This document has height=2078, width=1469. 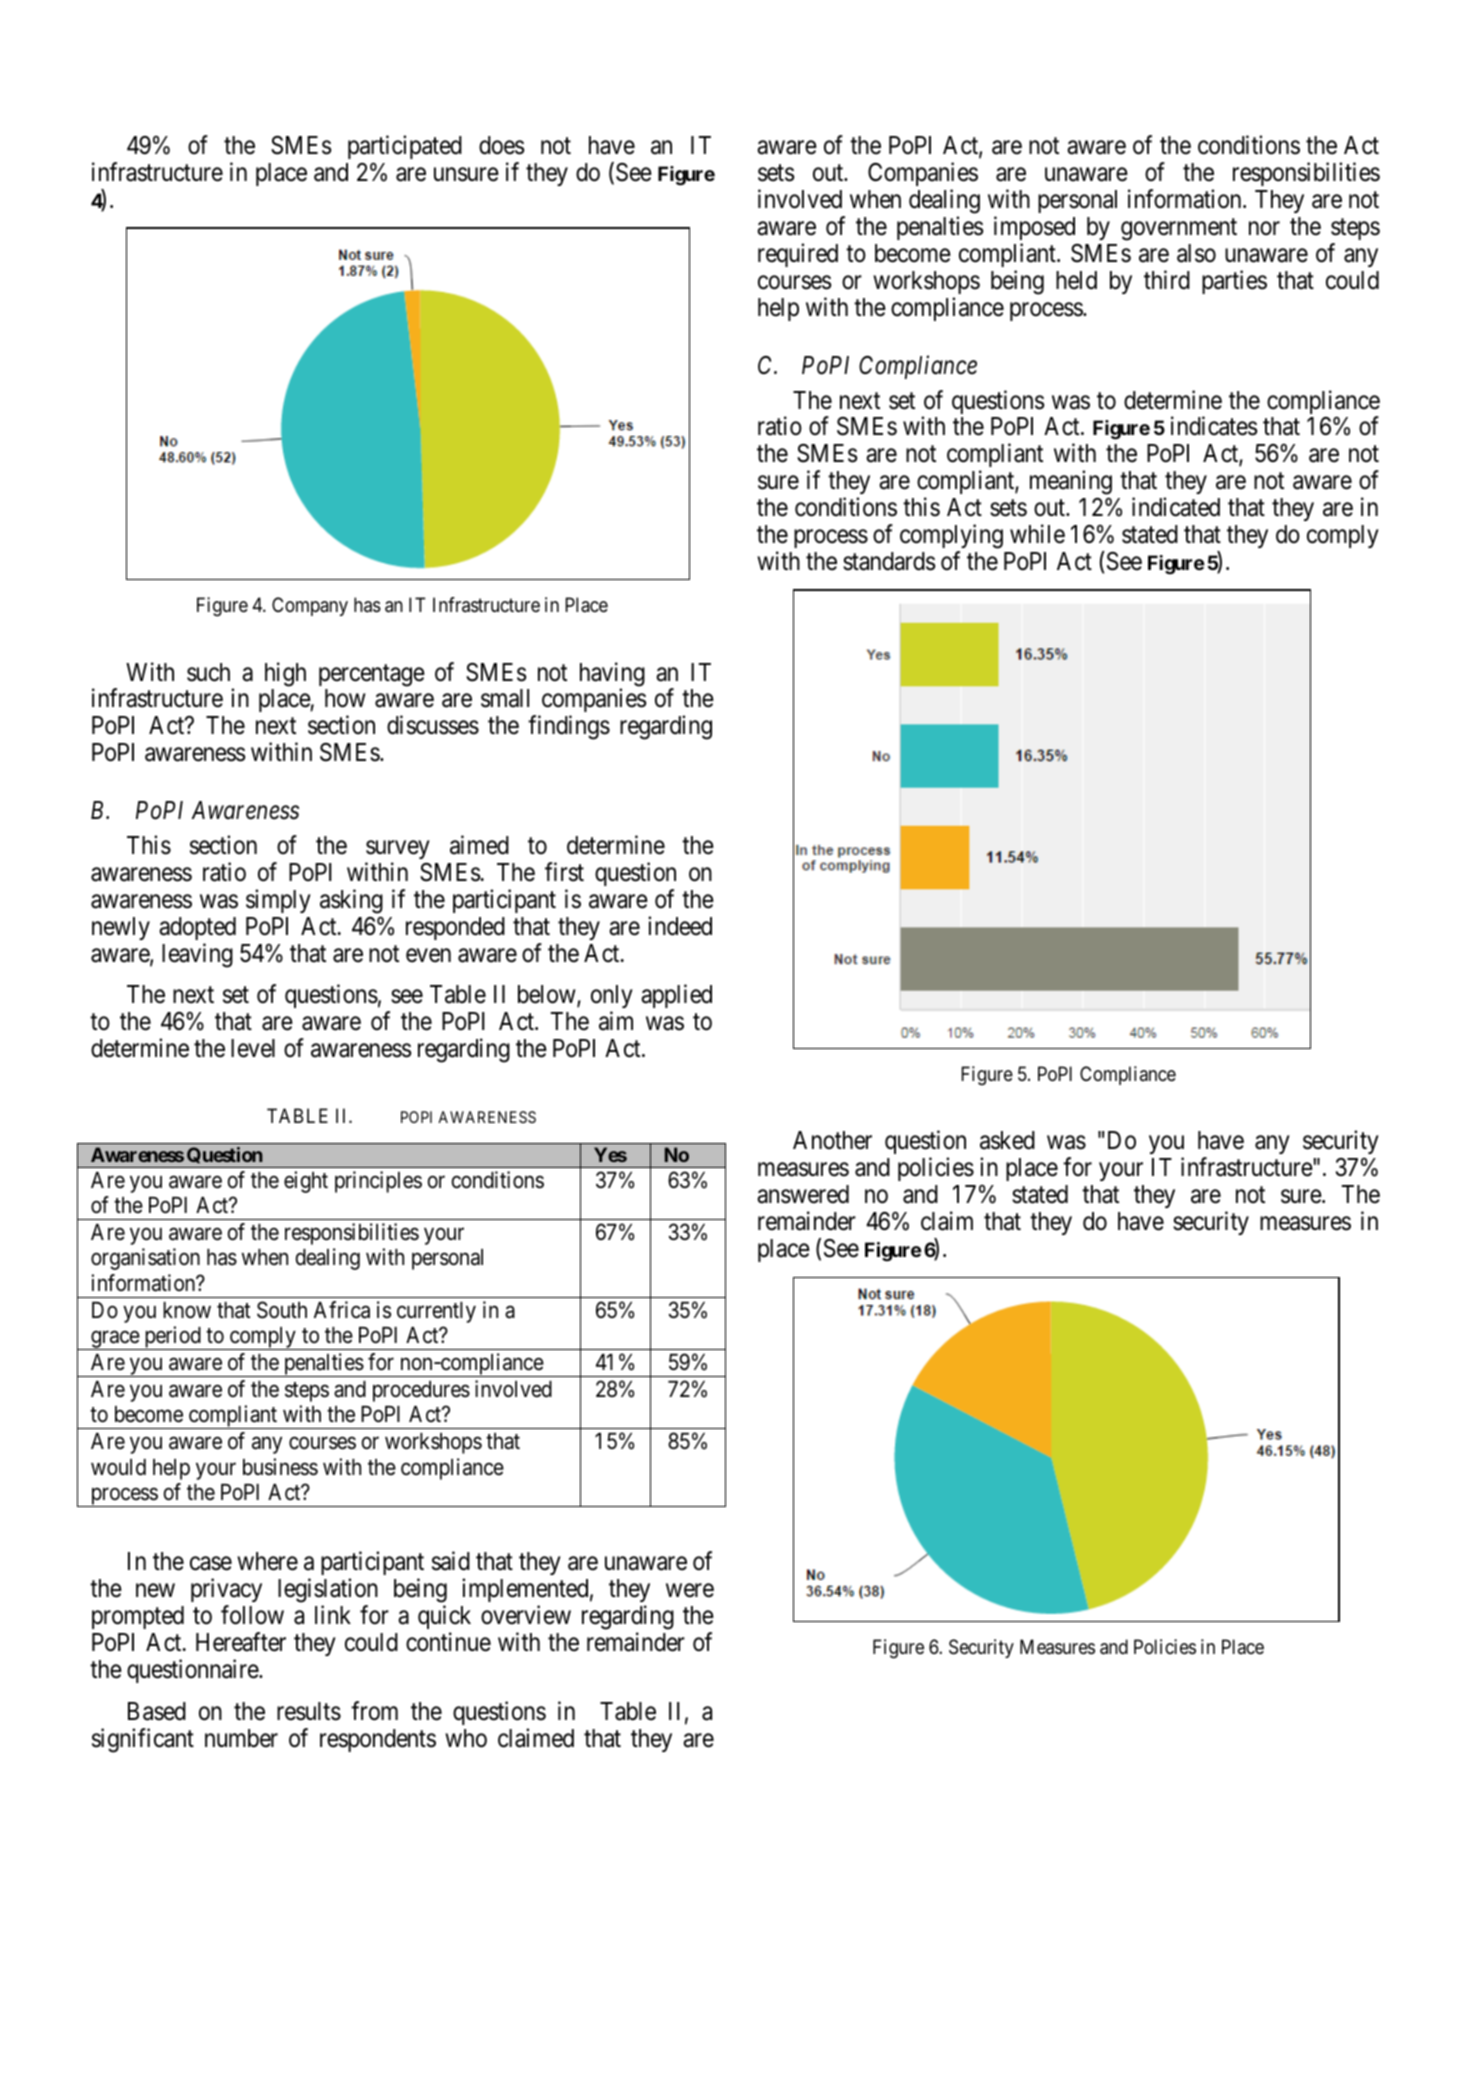 I want to click on overview, so click(x=526, y=1615).
